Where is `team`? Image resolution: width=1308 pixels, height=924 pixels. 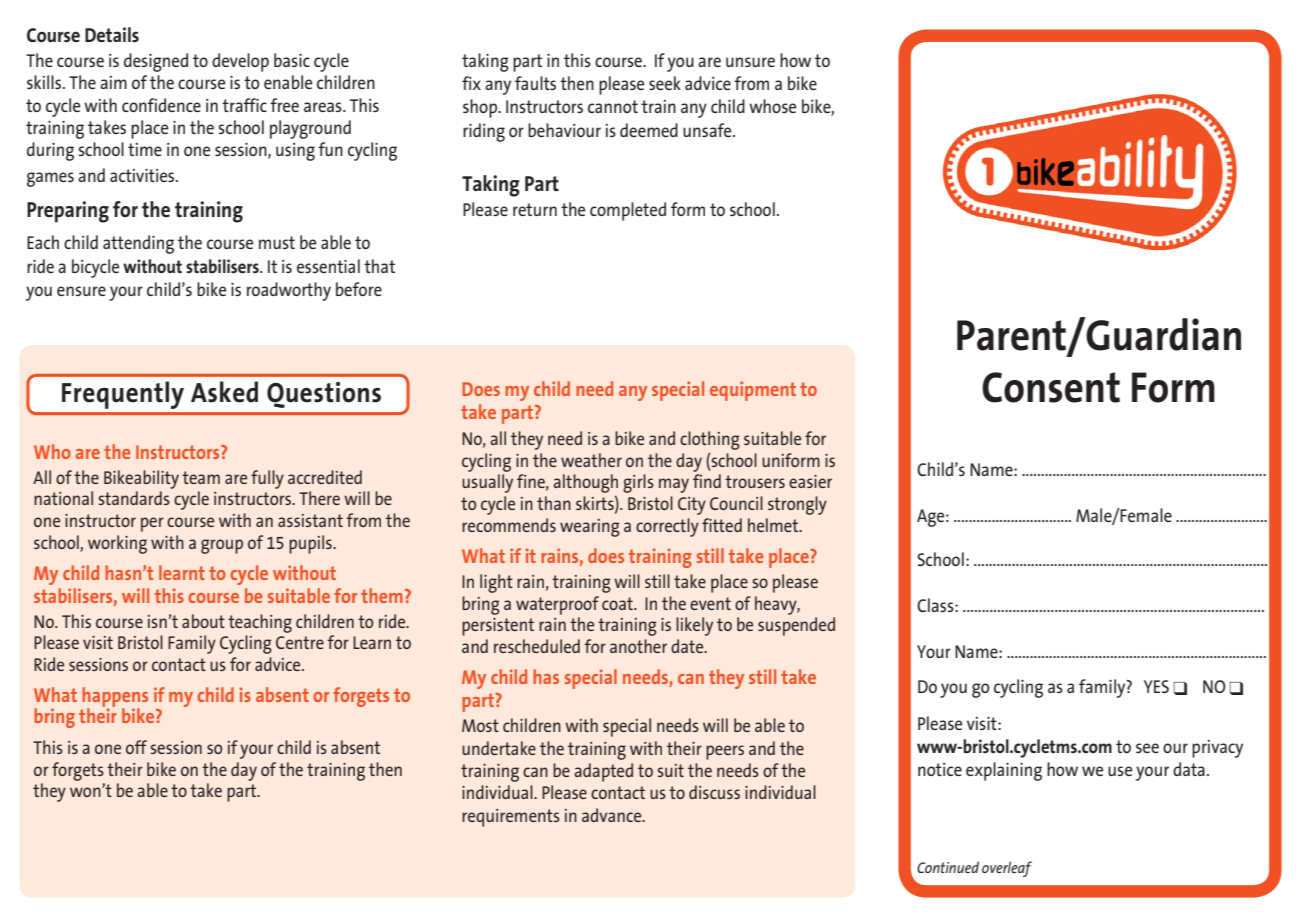 team is located at coordinates (201, 477).
